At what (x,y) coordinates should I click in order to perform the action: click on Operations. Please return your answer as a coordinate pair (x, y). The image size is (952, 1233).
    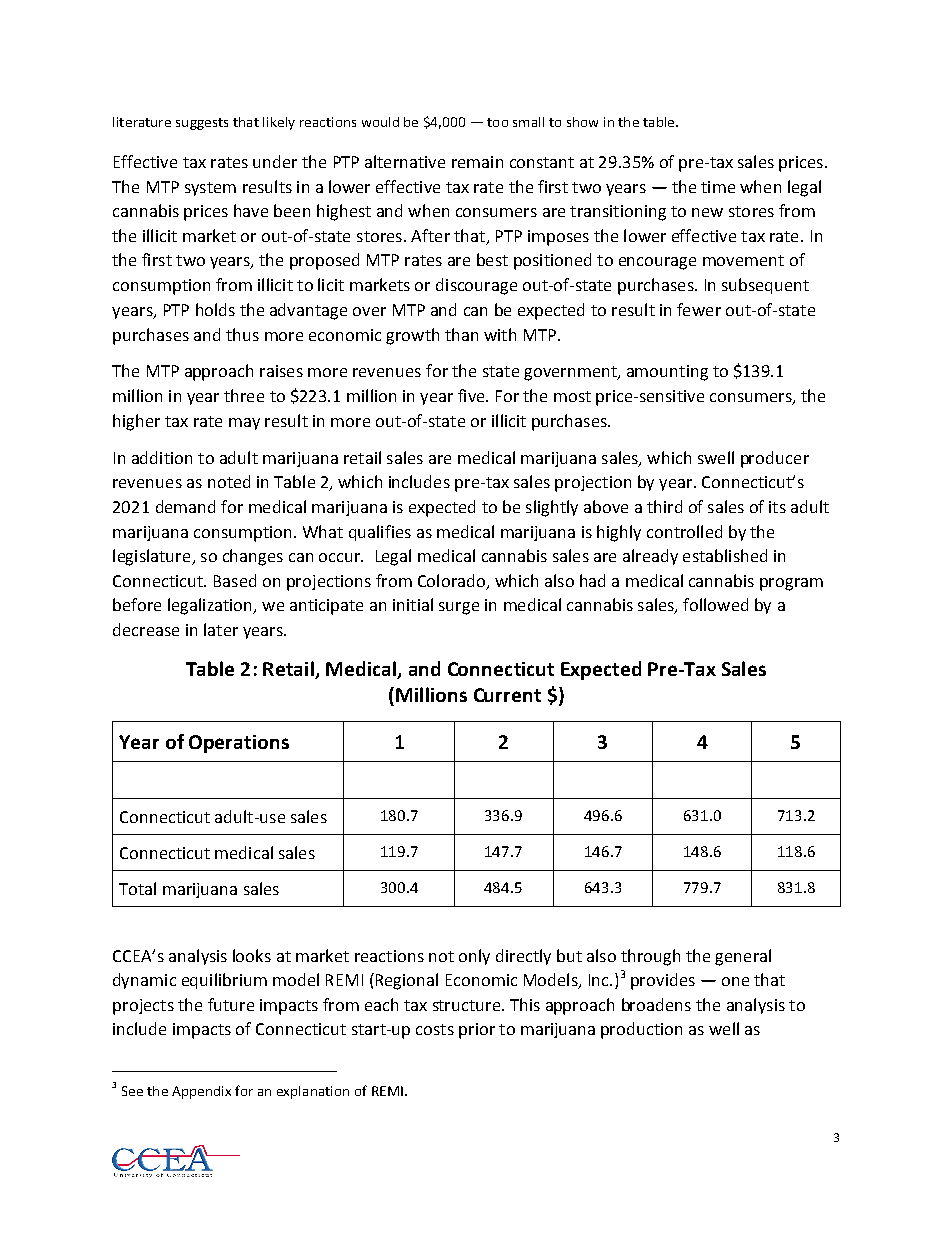
    Looking at the image, I should click on (239, 744).
